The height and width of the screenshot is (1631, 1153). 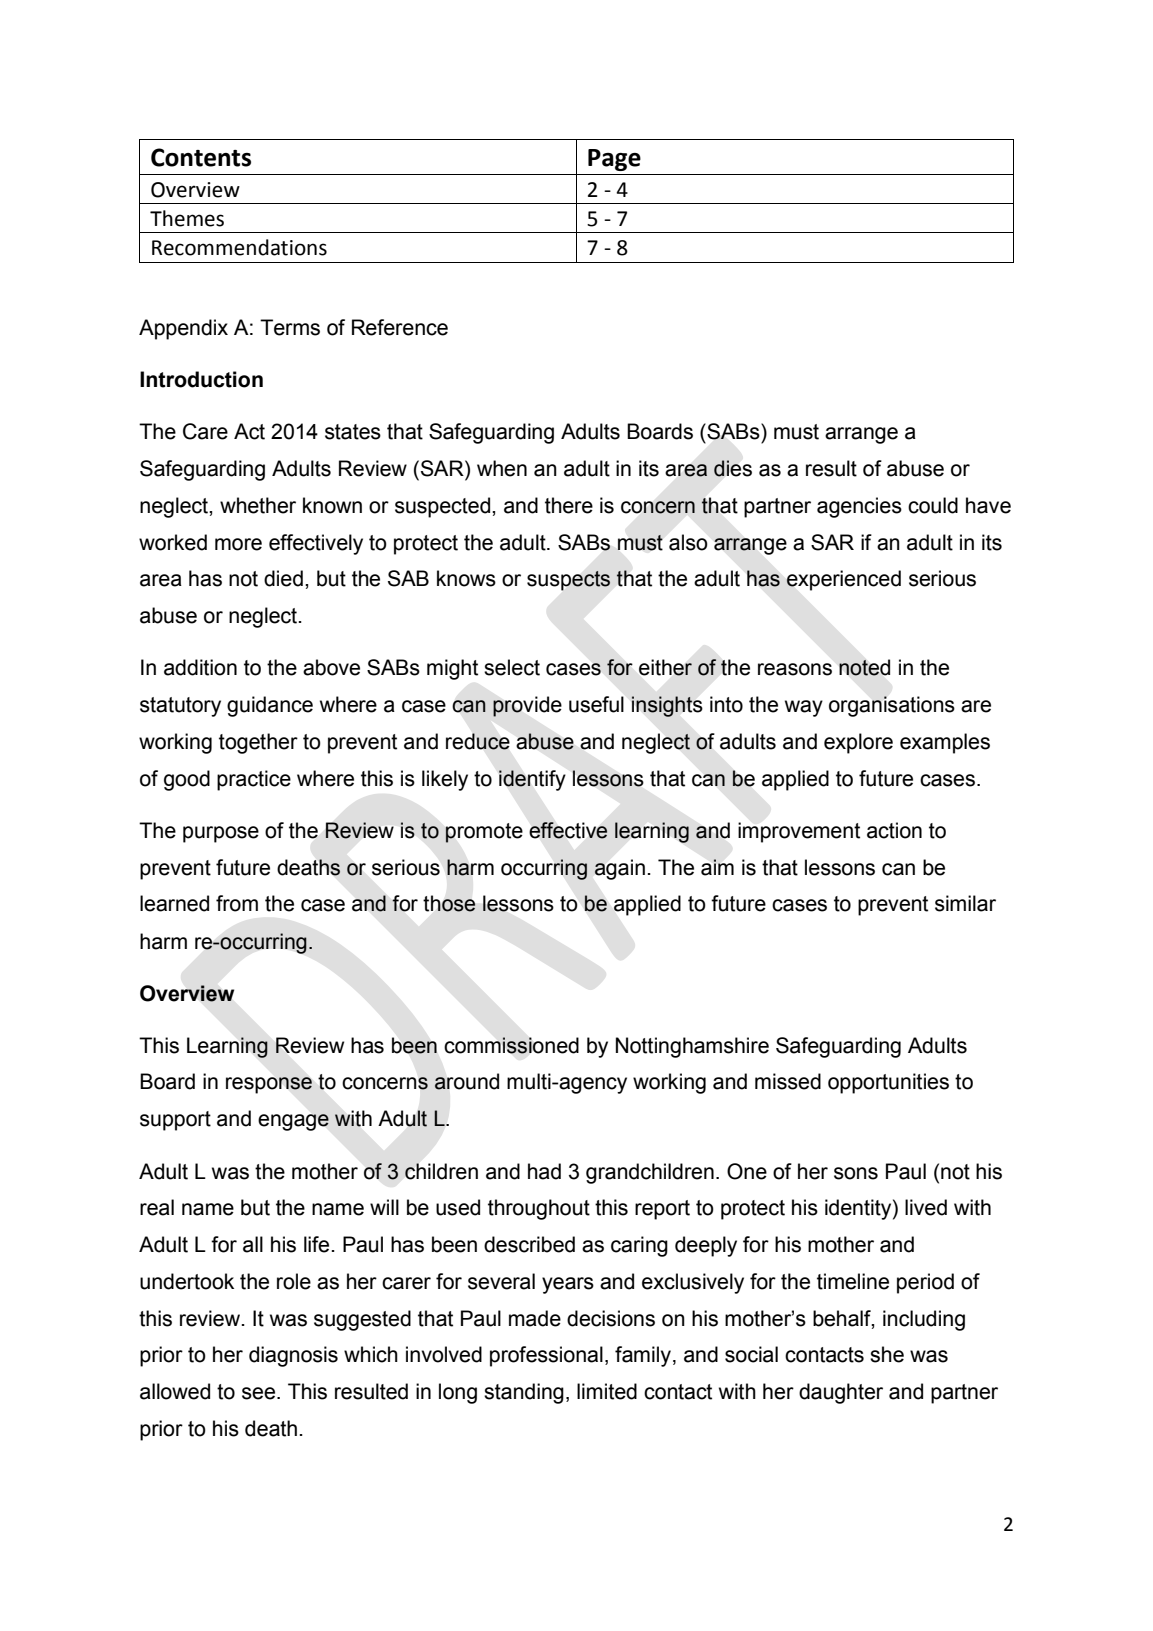 I want to click on she, so click(x=887, y=1354).
